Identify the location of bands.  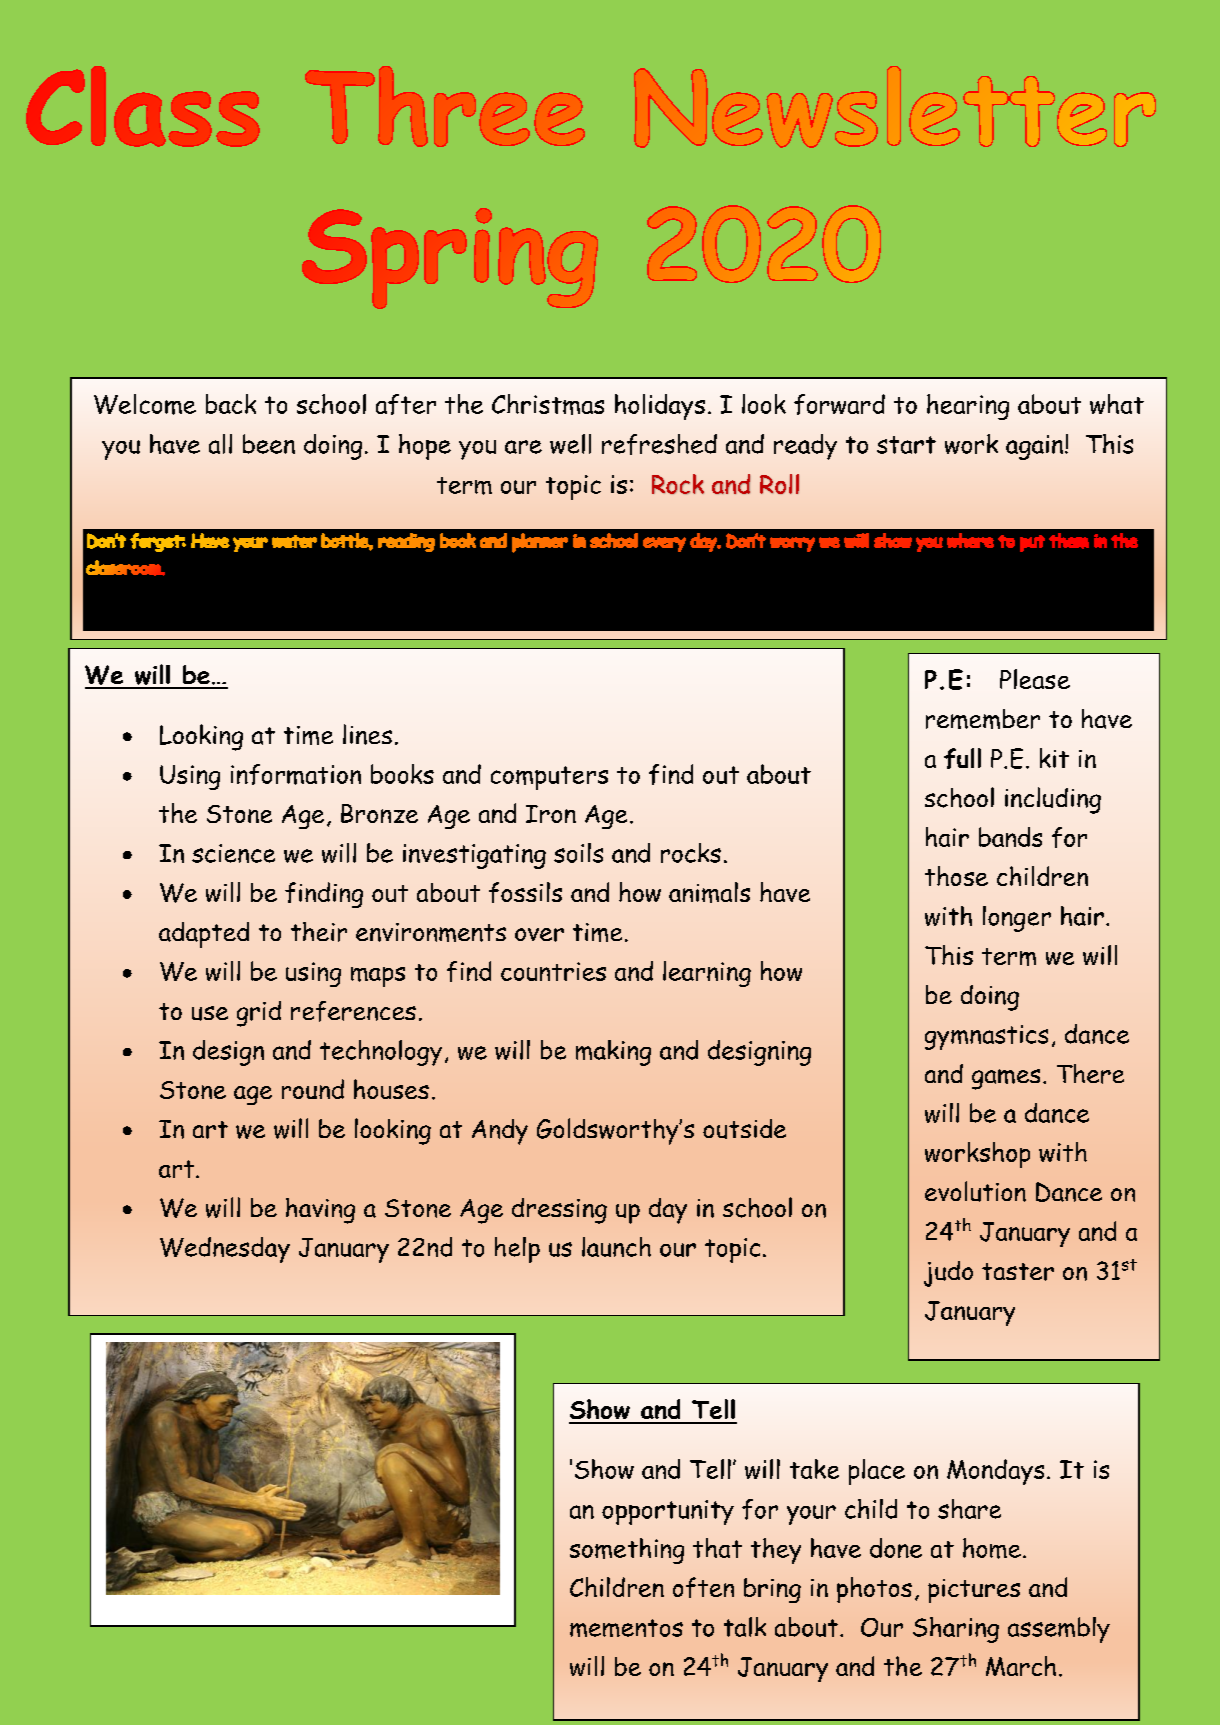
(1010, 837).
